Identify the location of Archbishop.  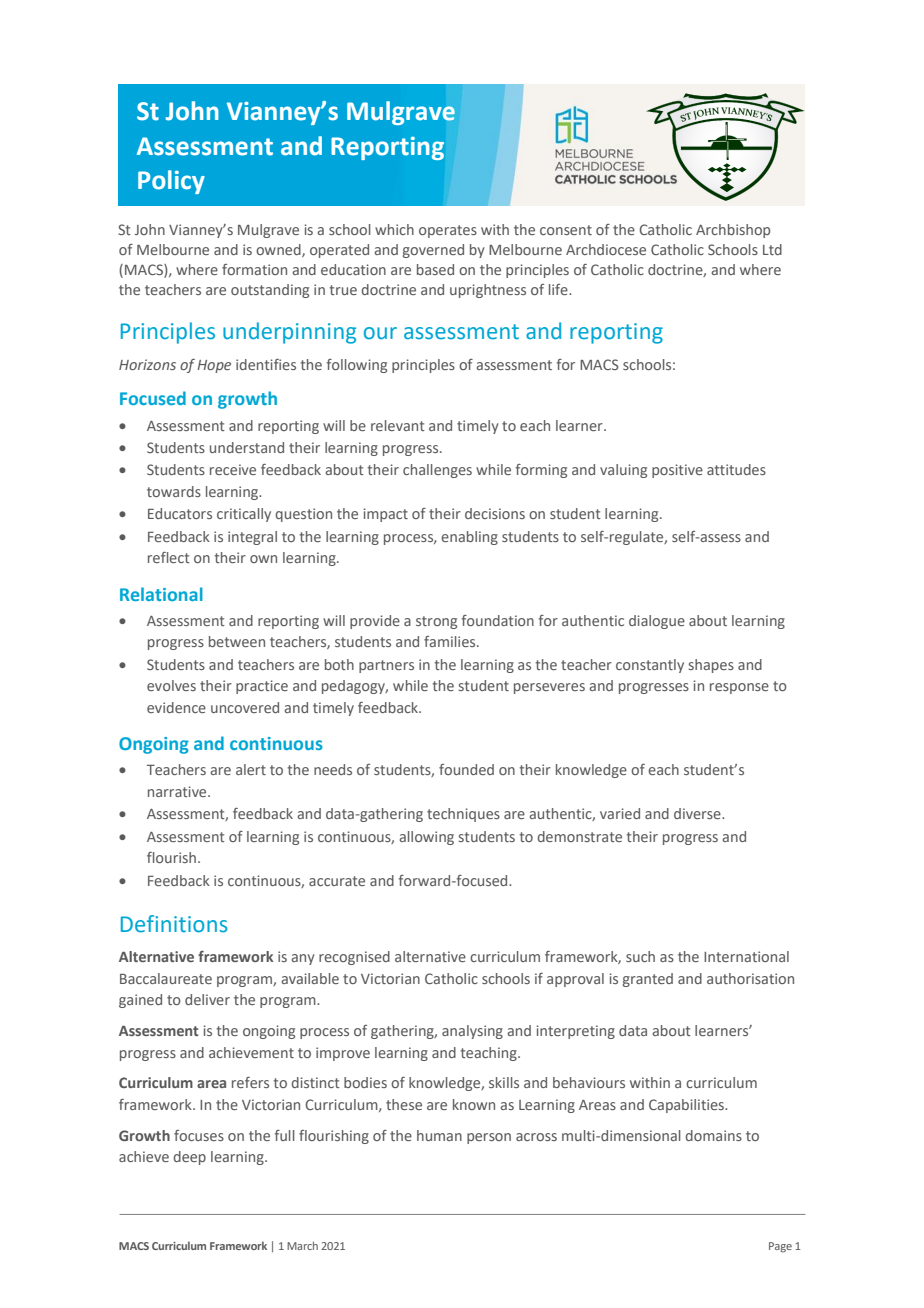
(733, 231).
